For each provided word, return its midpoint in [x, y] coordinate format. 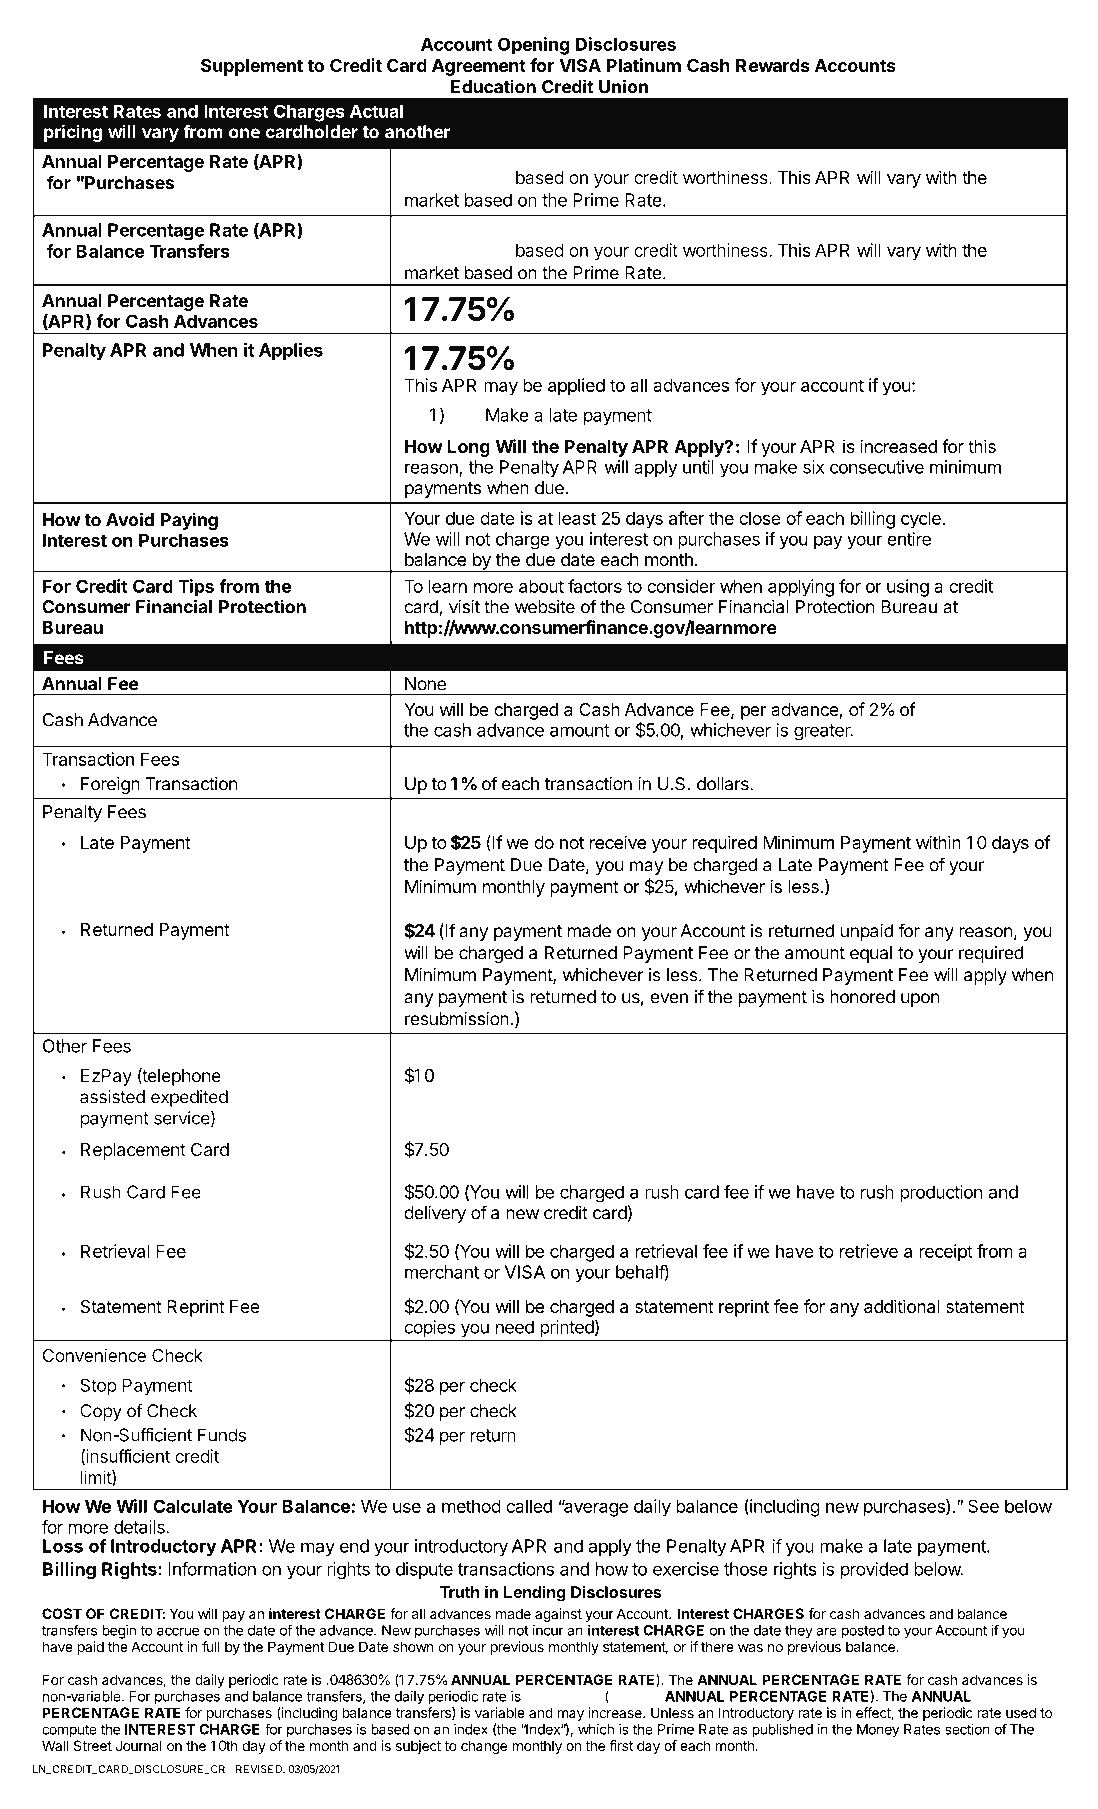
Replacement [133, 1151]
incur [548, 1630]
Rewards [773, 65]
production [941, 1193]
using [908, 588]
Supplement [252, 67]
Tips [196, 588]
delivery [435, 1214]
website [545, 607]
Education [493, 86]
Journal [139, 1745]
